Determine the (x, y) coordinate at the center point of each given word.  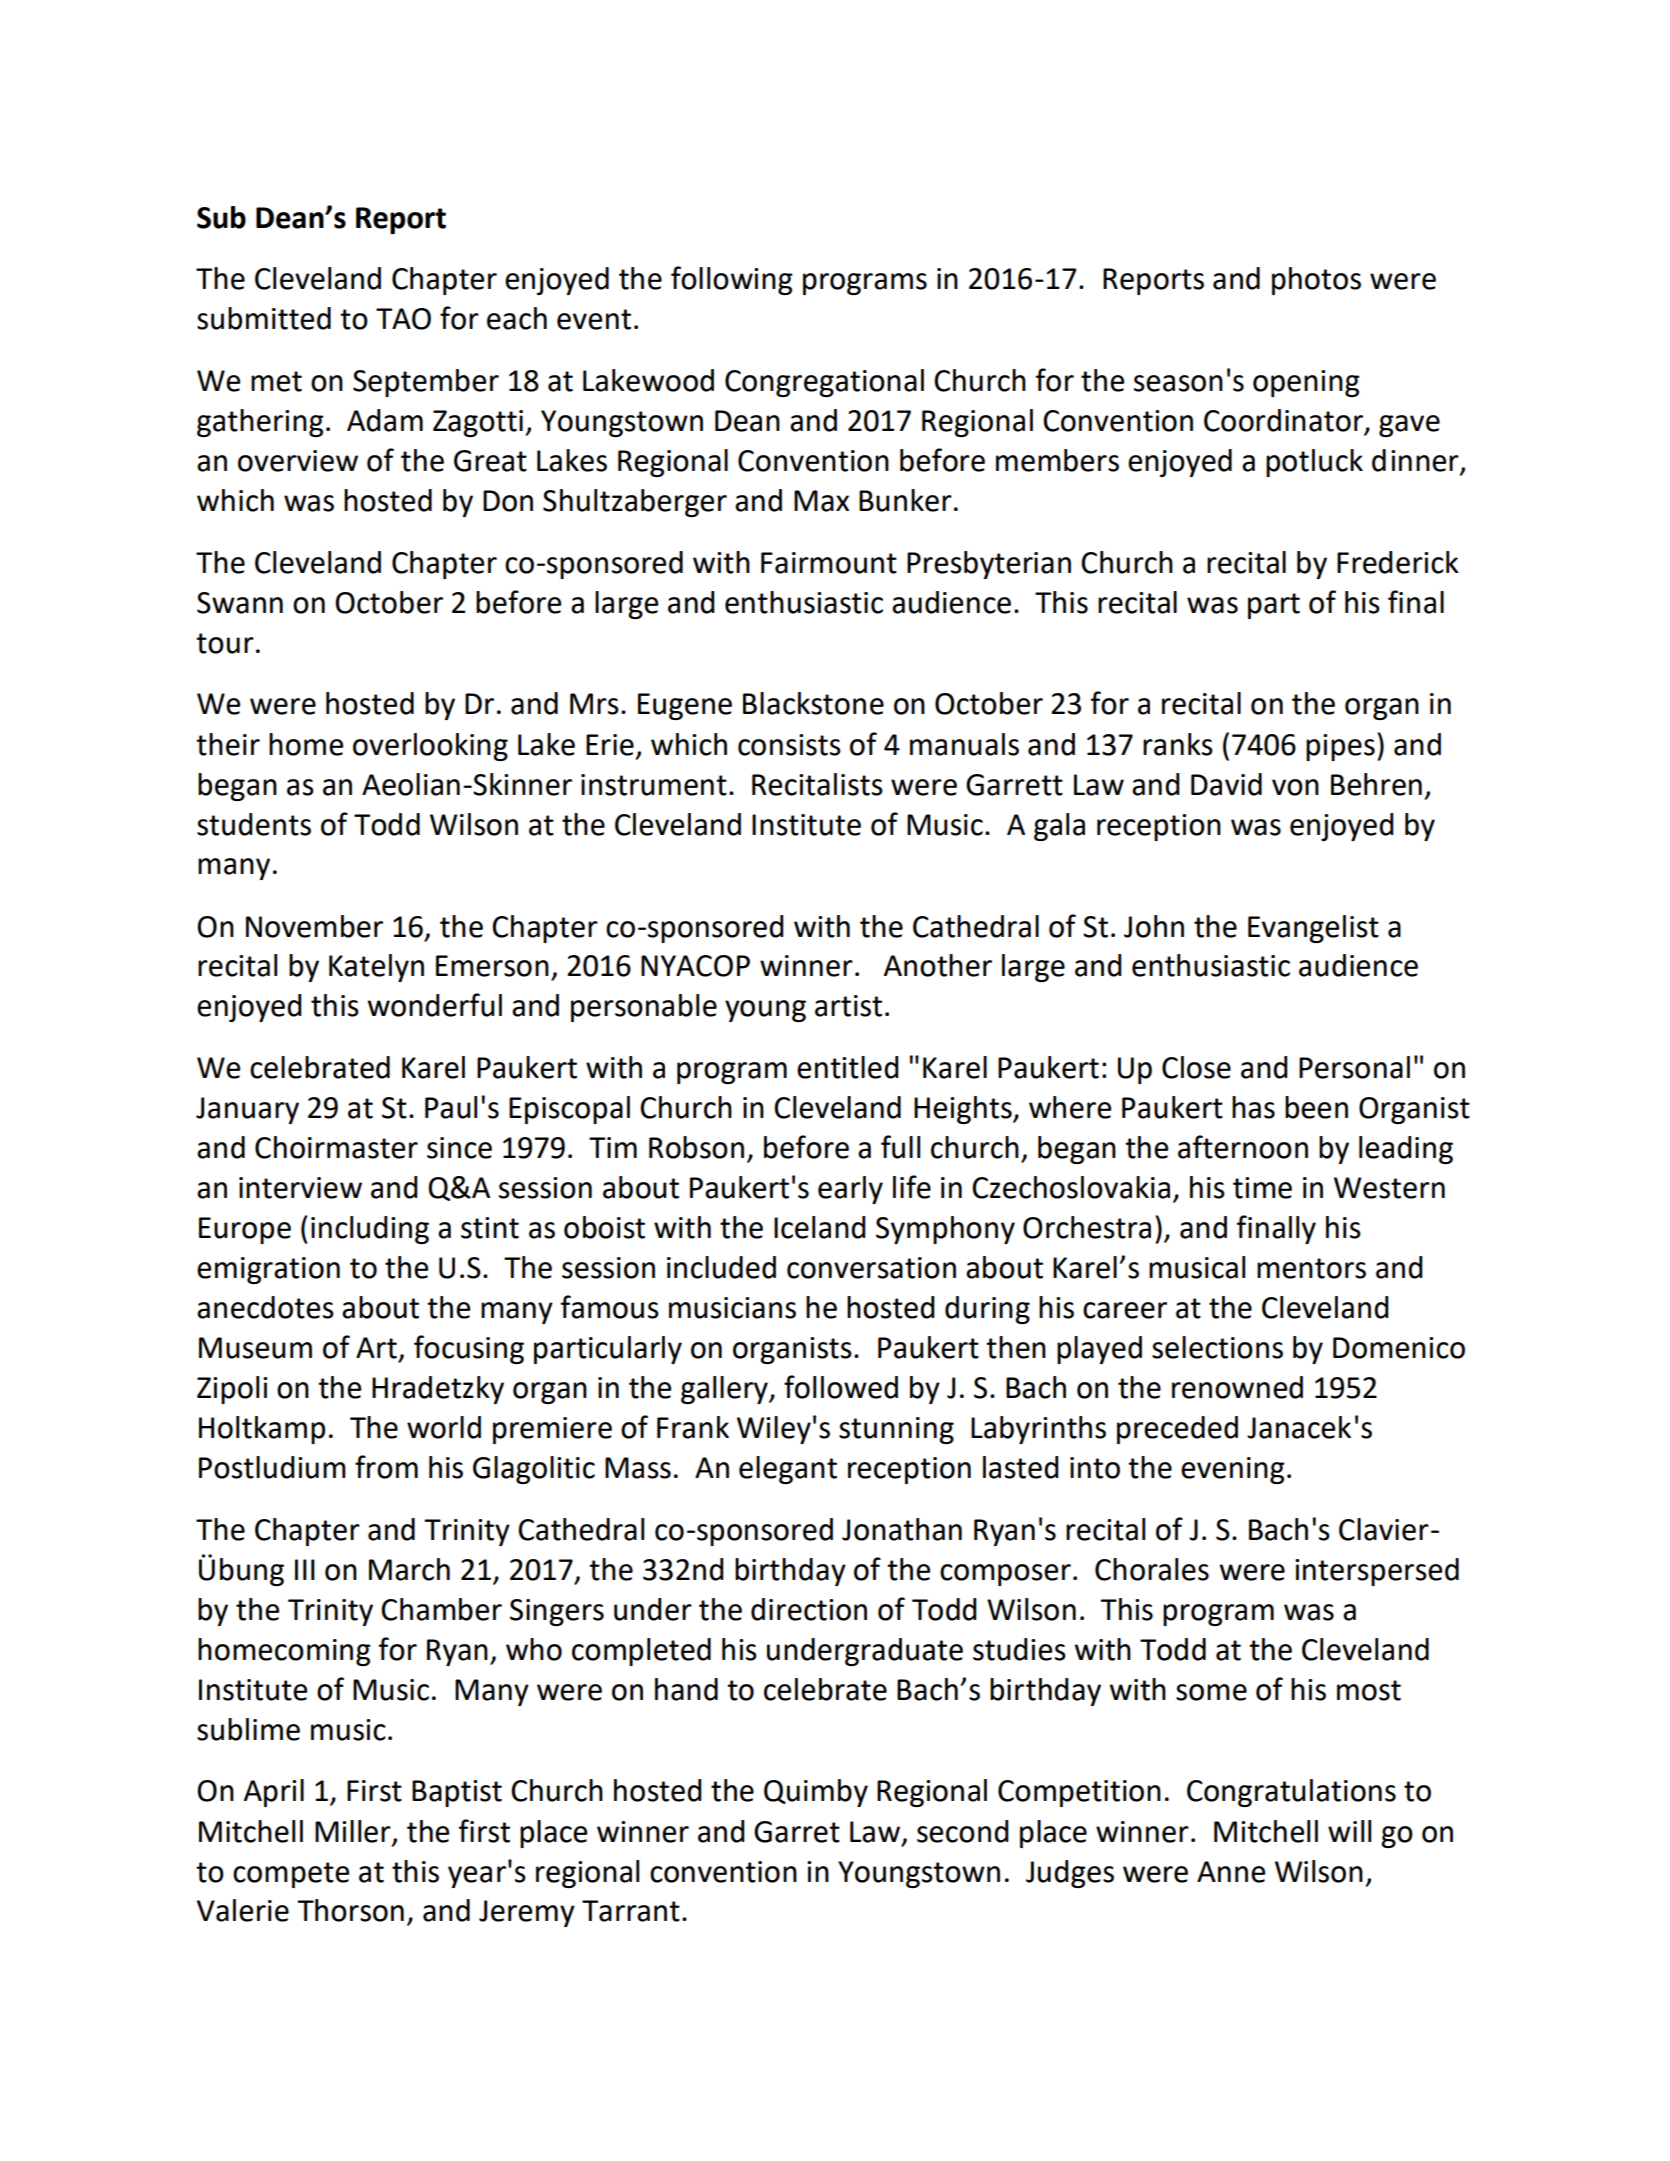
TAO (403, 319)
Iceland (820, 1227)
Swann (240, 603)
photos (1316, 281)
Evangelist (1313, 929)
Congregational (824, 383)
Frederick (1398, 562)
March (409, 1569)
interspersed (1377, 1572)
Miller (353, 1831)
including (370, 1230)
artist (848, 1006)
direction (809, 1609)
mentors (1311, 1268)
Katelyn (376, 968)
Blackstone (813, 703)
